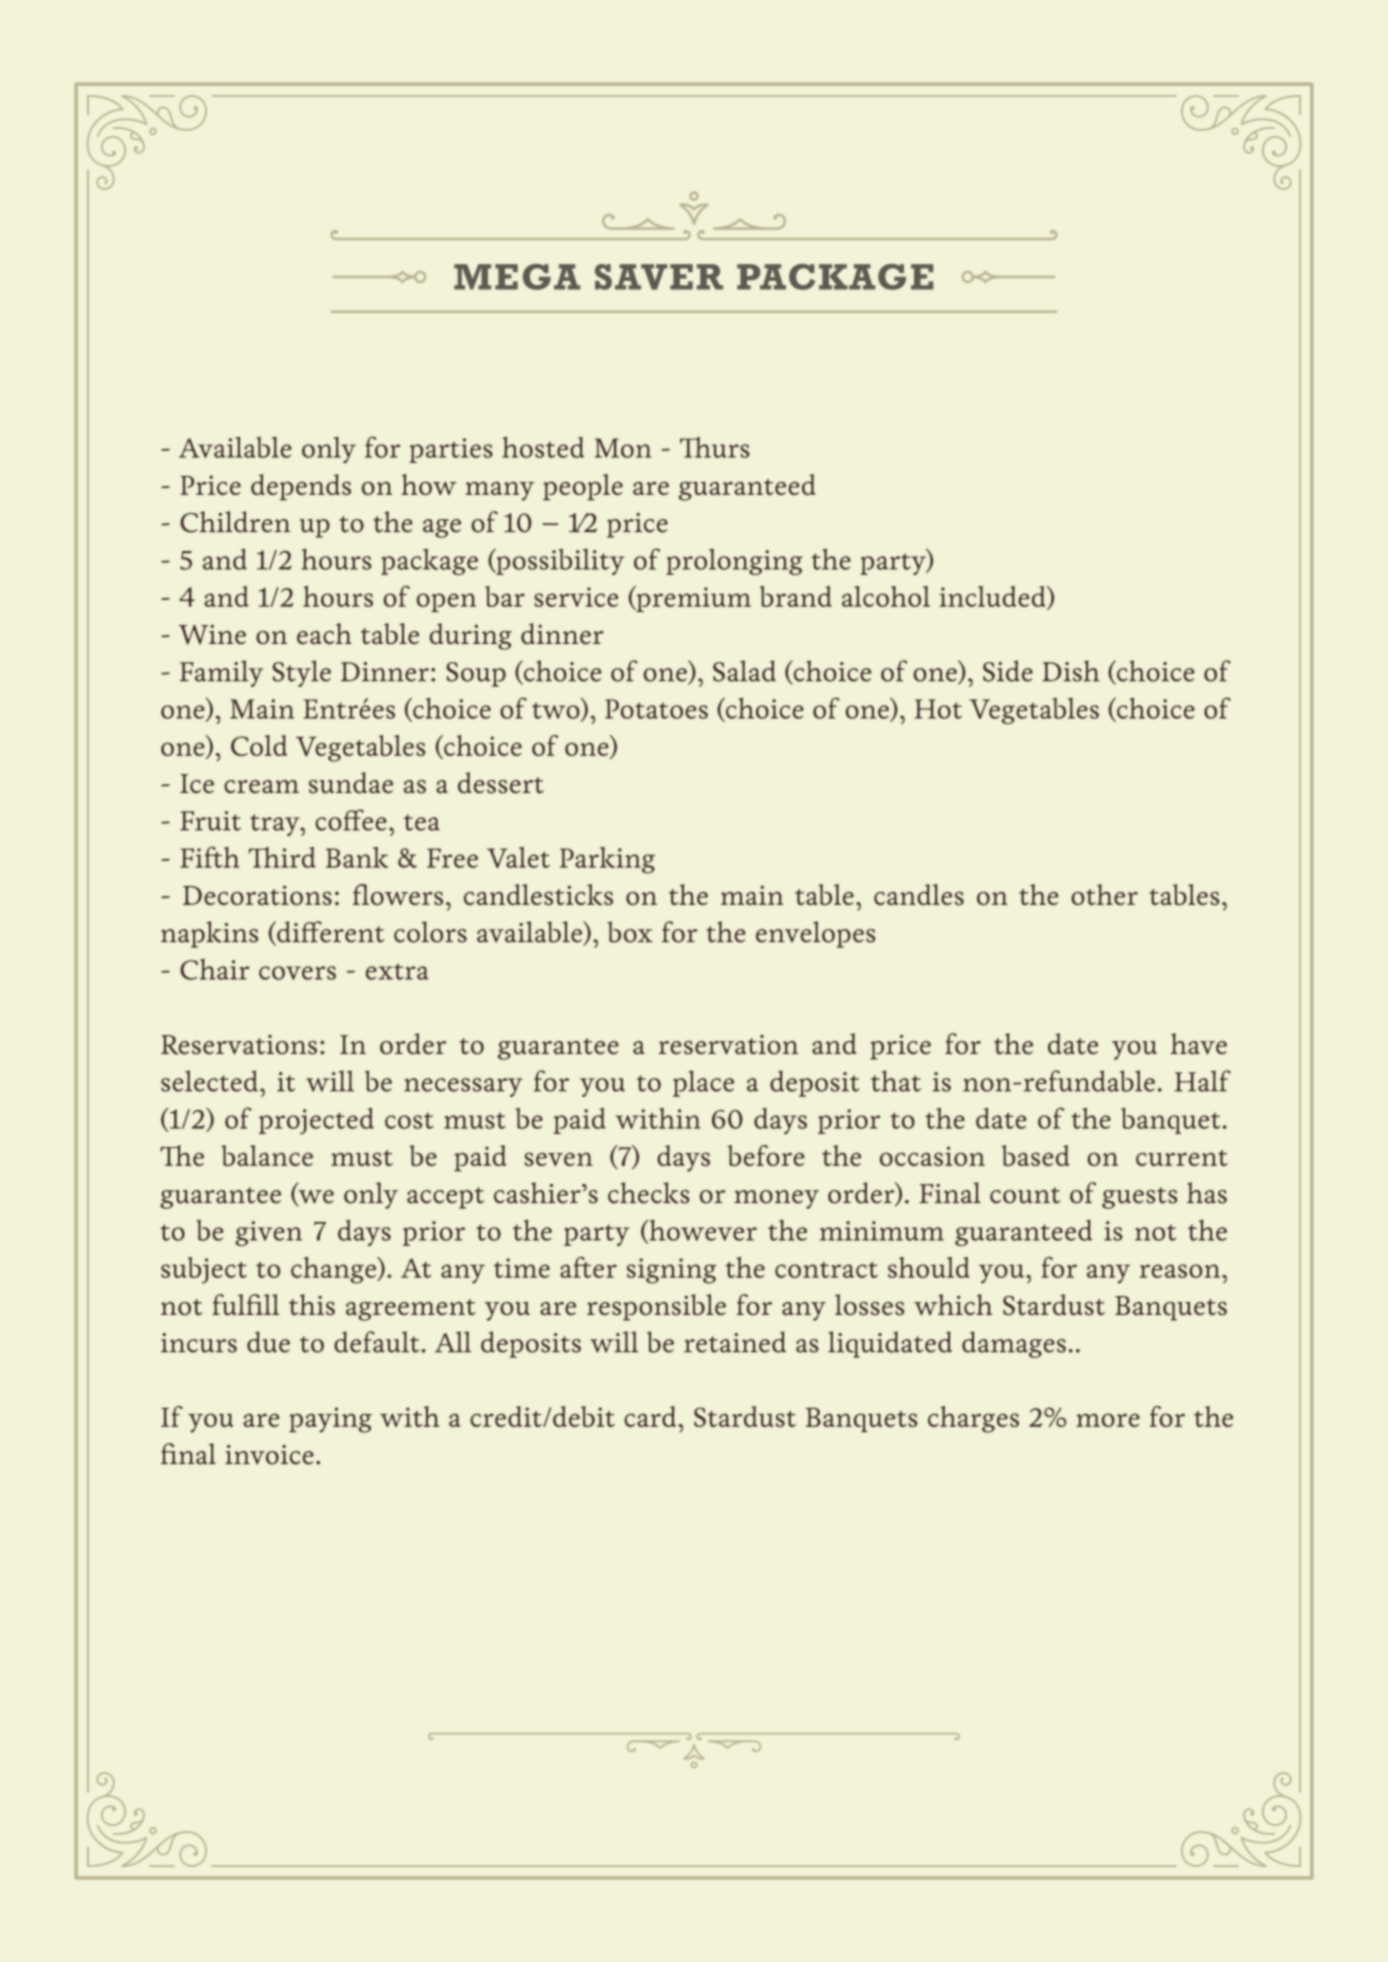 The image size is (1388, 1962). What do you see at coordinates (659, 277) in the screenshot?
I see `SAVER` at bounding box center [659, 277].
